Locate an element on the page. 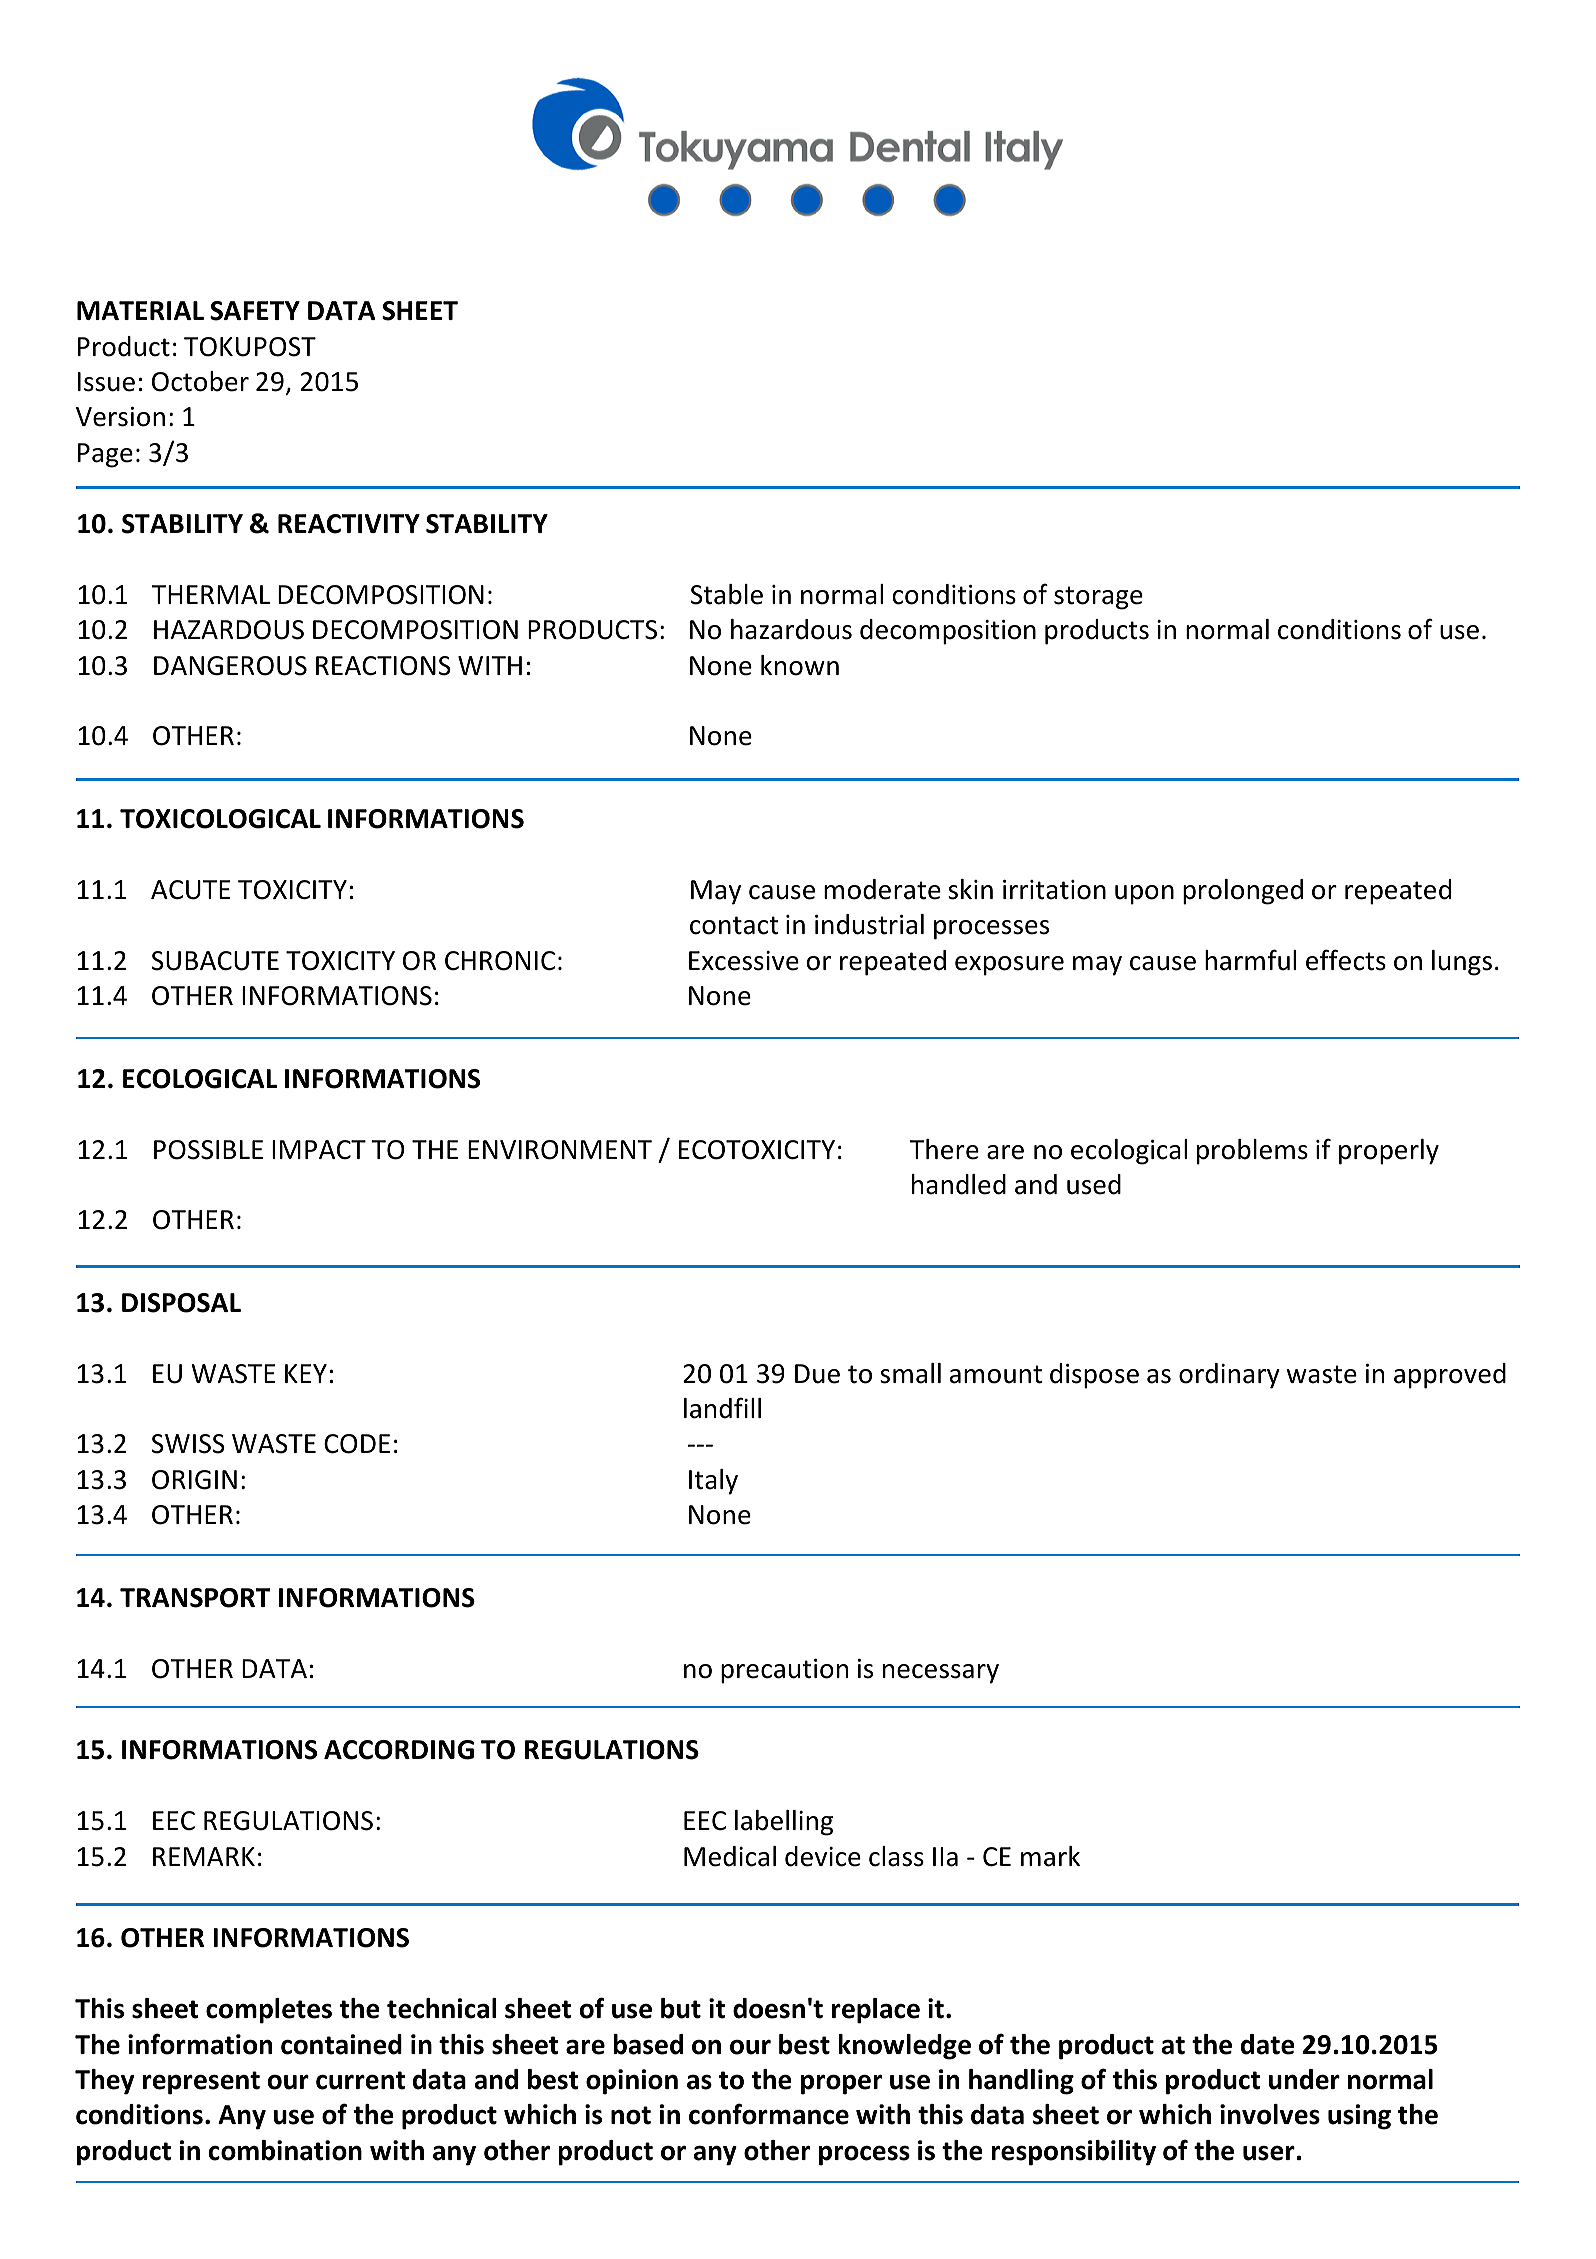 The height and width of the image is (2259, 1596). TOXICOLOGICAL is located at coordinates (220, 819).
